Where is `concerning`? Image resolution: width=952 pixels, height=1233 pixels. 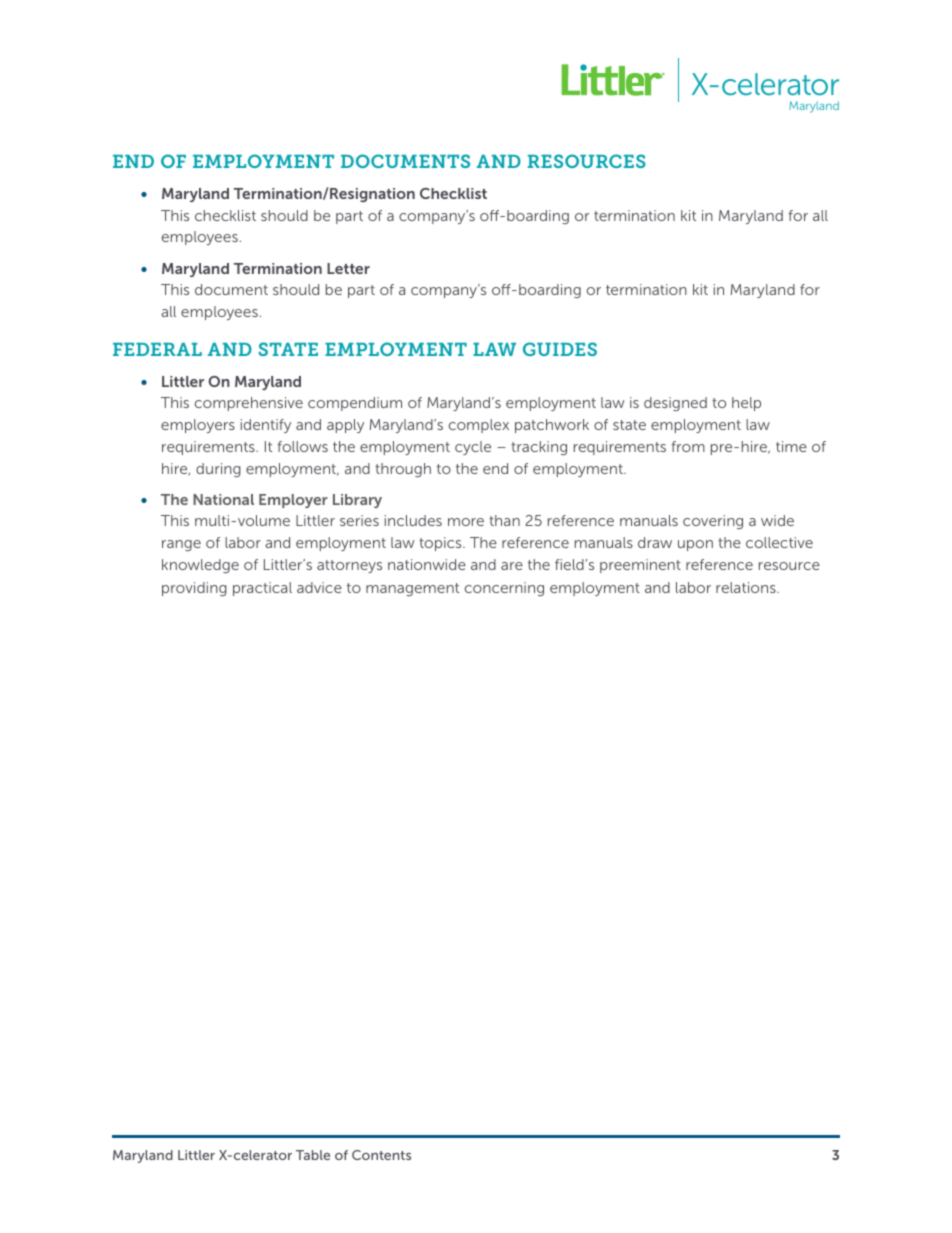 concerning is located at coordinates (504, 589).
